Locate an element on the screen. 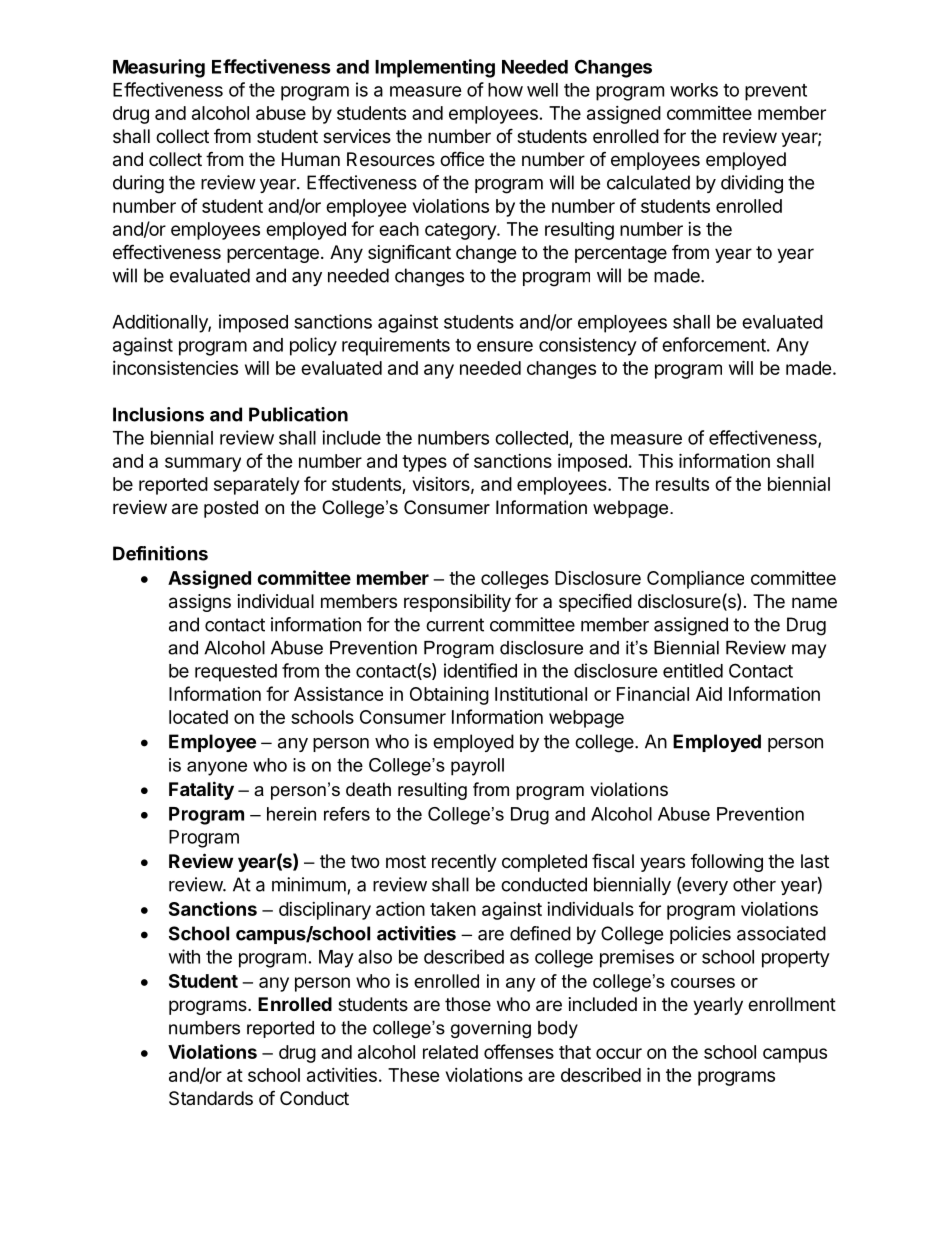 The width and height of the screenshot is (952, 1233). Compliance is located at coordinates (695, 579).
